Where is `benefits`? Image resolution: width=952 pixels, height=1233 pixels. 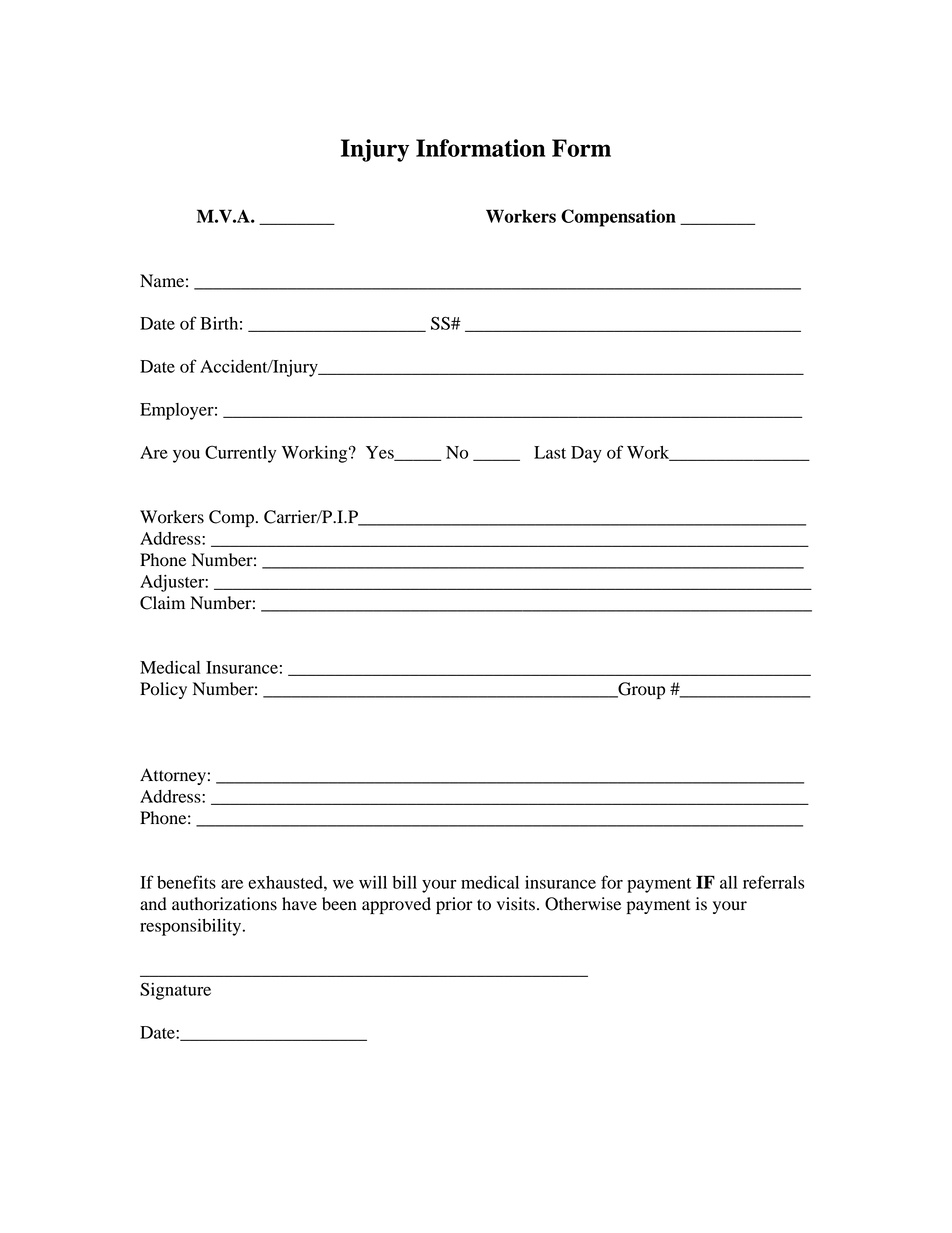 benefits is located at coordinates (186, 882).
